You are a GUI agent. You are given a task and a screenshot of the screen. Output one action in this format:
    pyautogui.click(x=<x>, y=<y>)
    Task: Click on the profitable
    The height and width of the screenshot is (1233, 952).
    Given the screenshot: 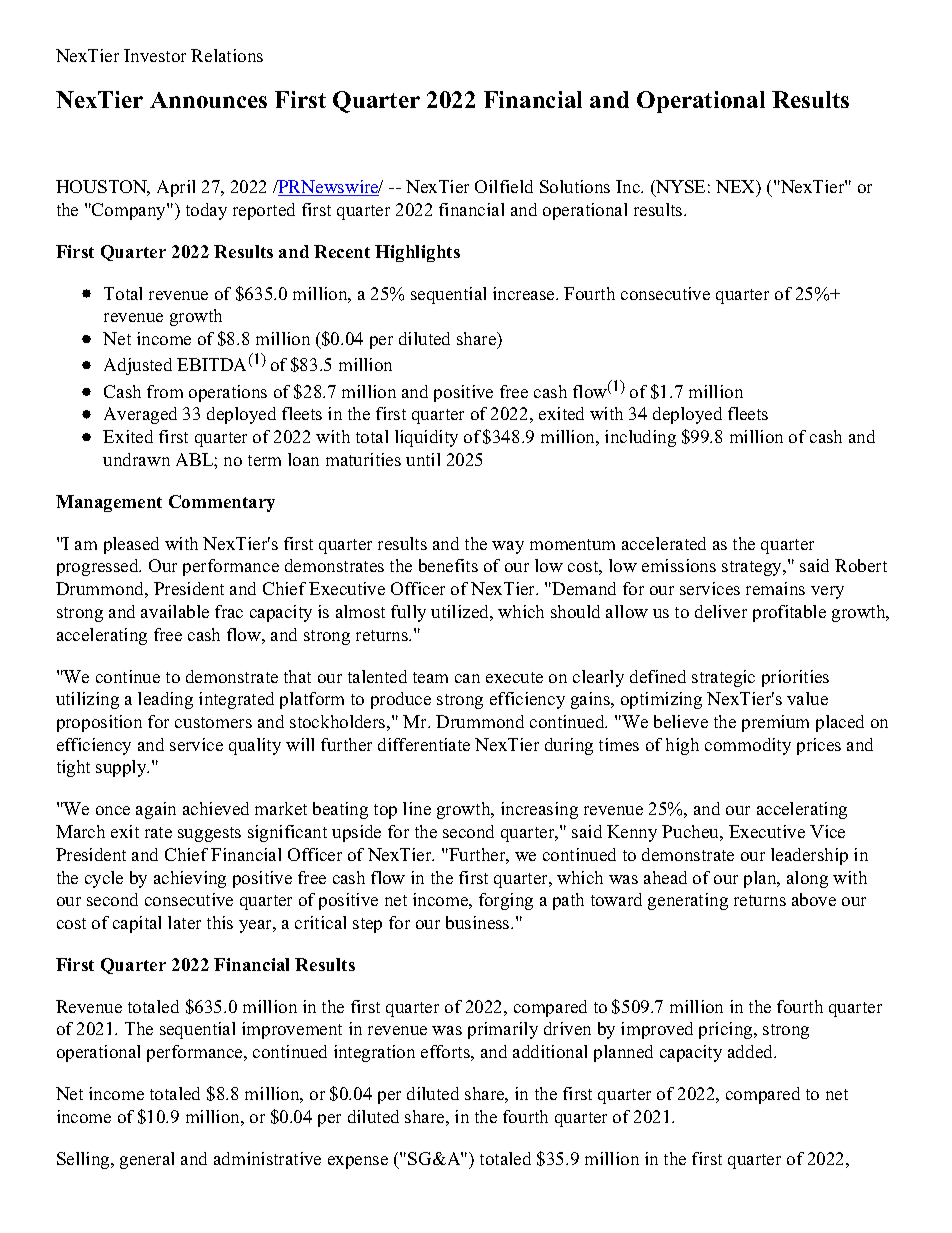 What is the action you would take?
    pyautogui.click(x=789, y=613)
